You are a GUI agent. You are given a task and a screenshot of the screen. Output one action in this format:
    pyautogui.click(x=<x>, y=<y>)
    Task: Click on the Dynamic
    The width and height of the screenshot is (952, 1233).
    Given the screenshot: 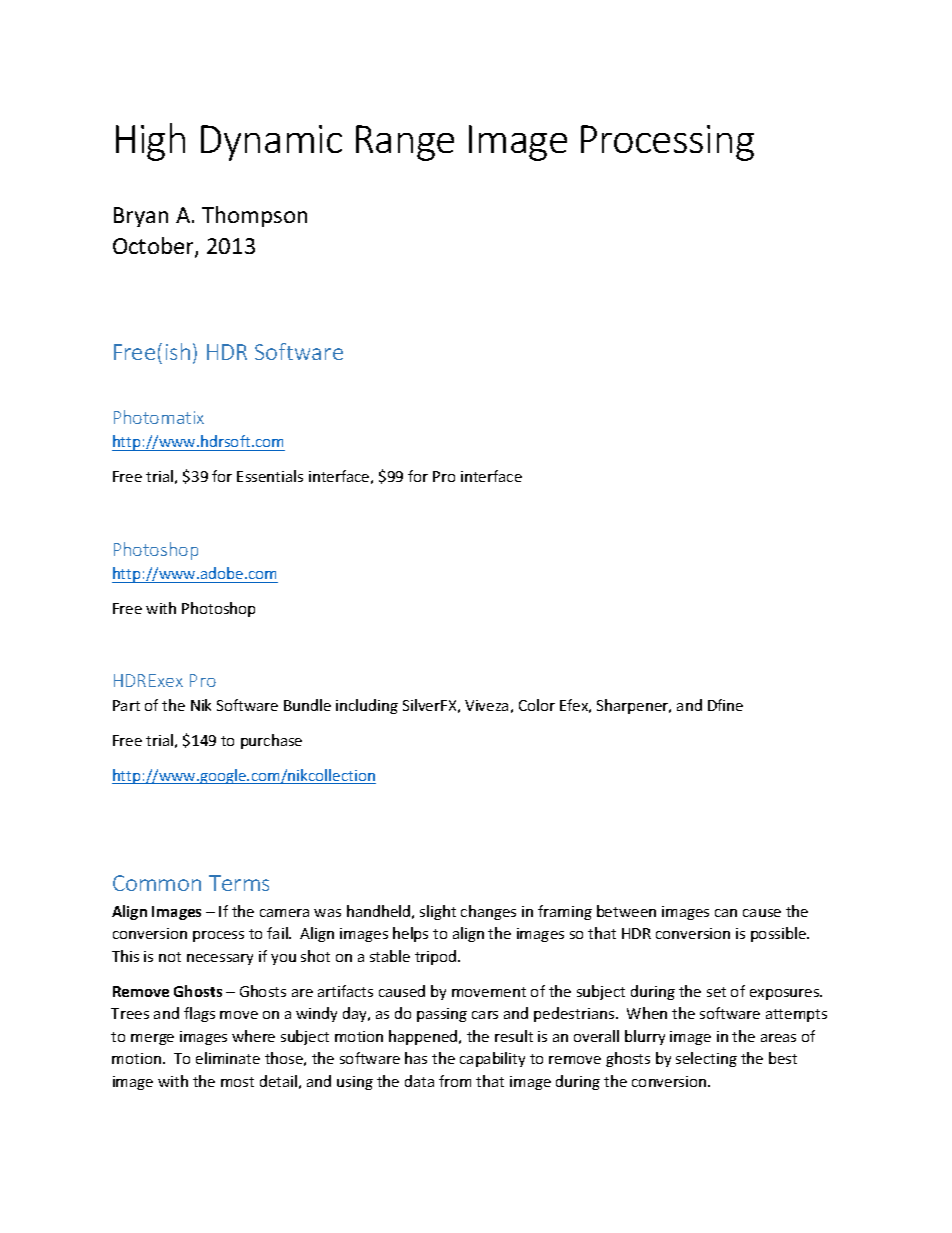 What is the action you would take?
    pyautogui.click(x=271, y=143)
